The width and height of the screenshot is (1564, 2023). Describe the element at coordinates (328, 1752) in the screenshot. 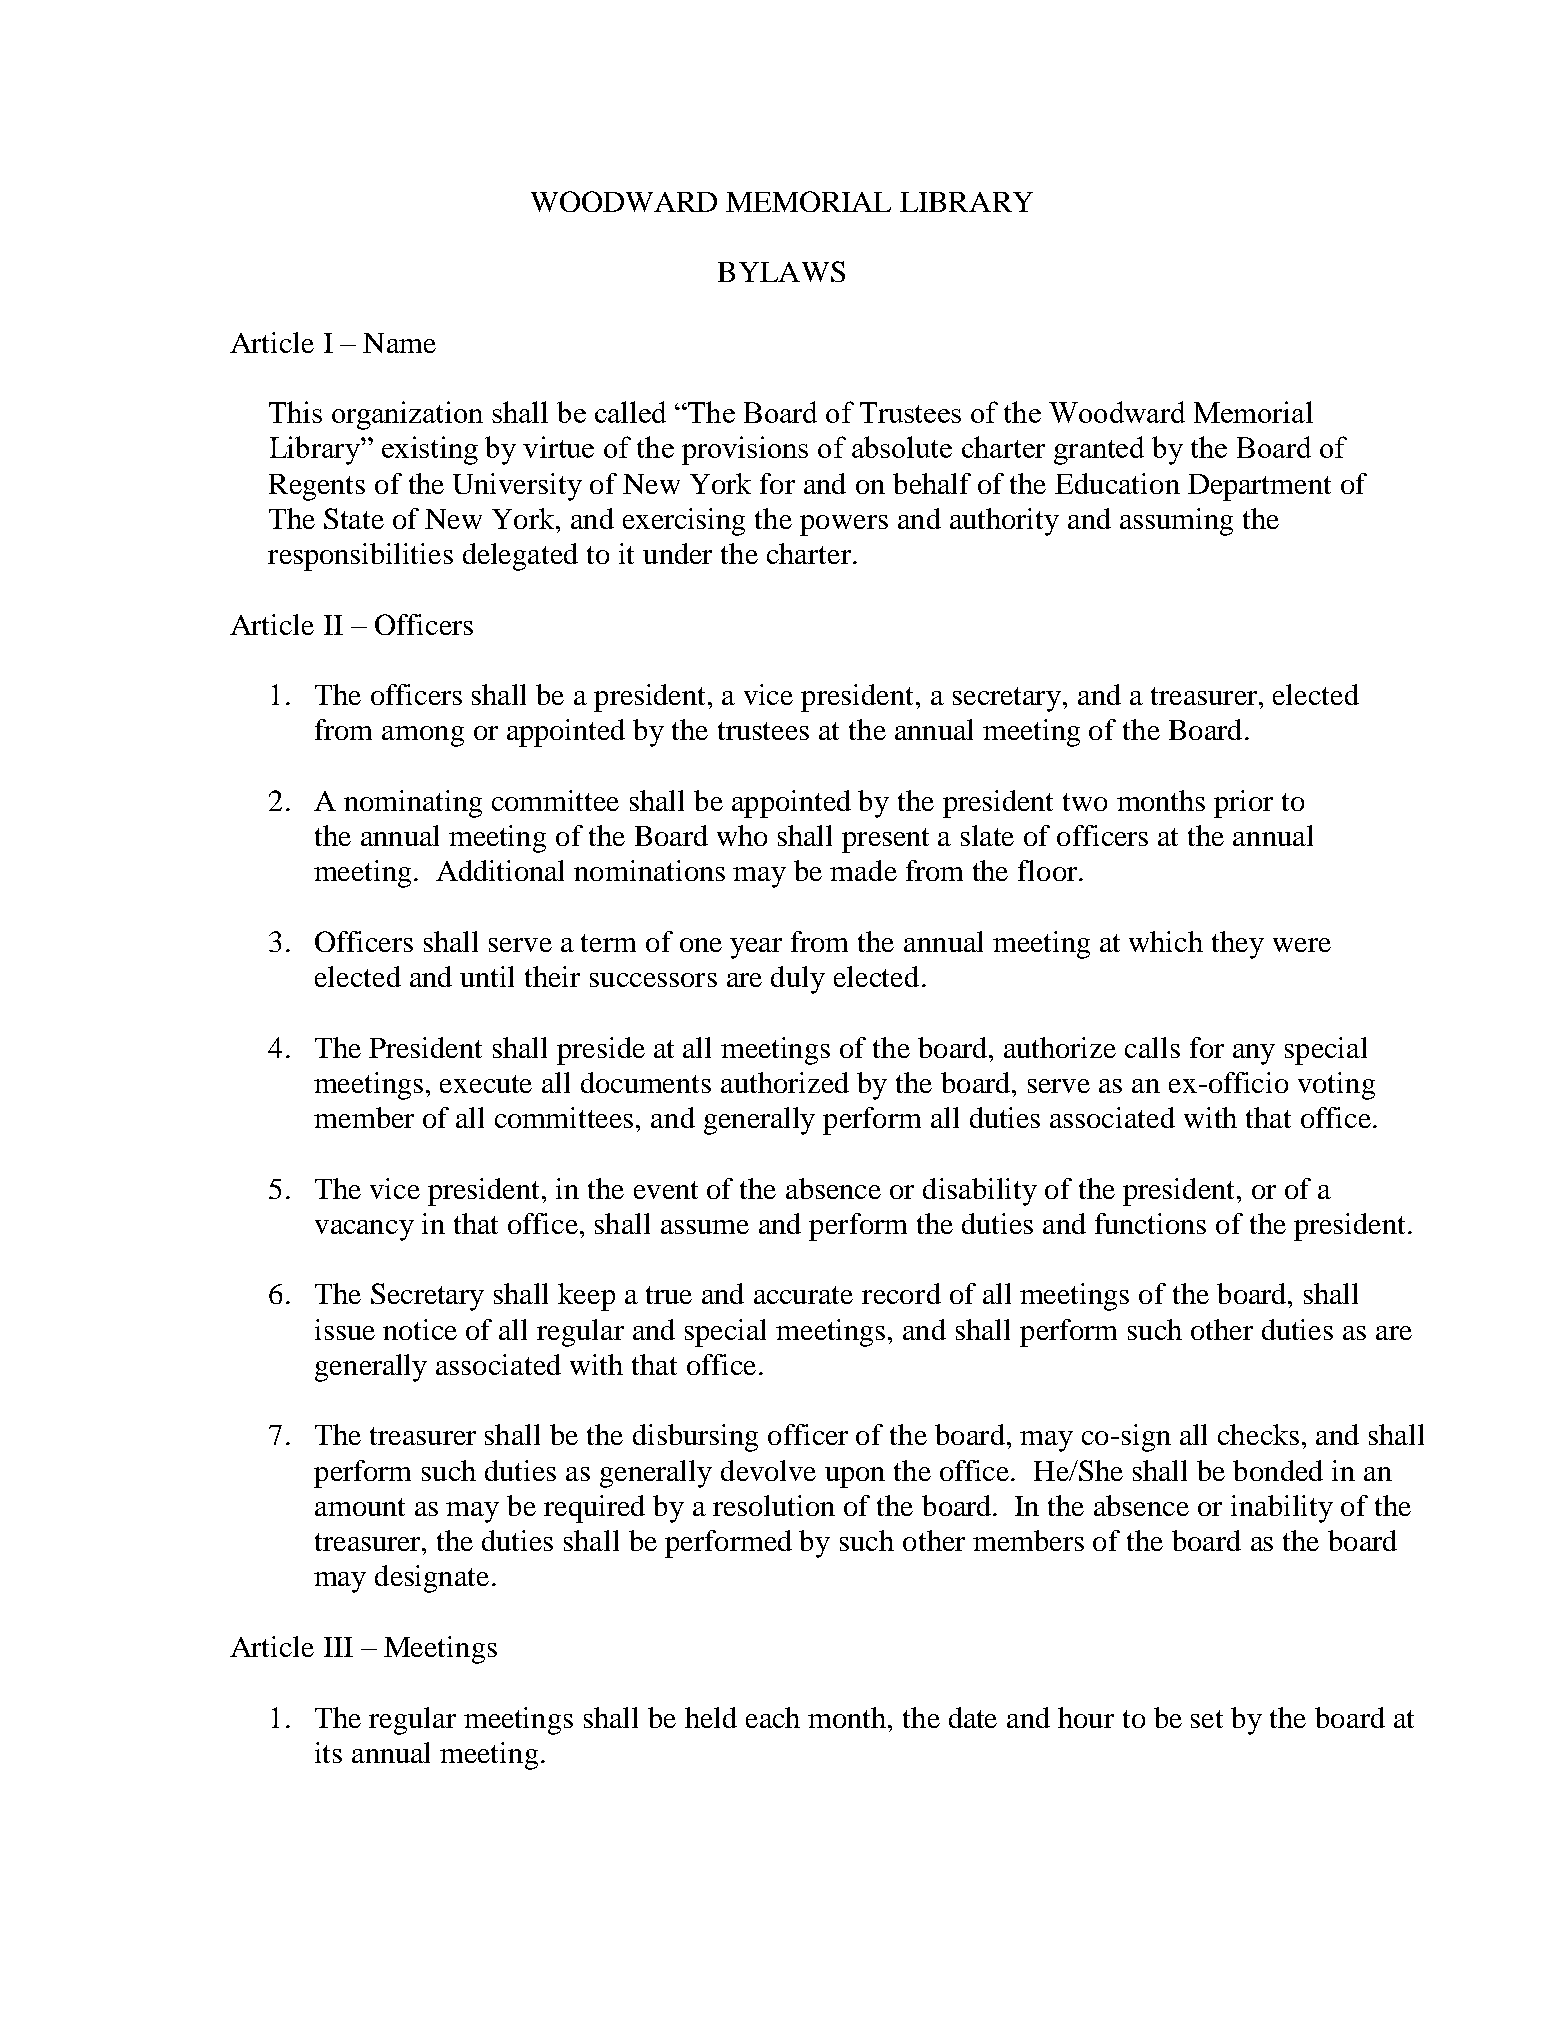

I see `its` at that location.
